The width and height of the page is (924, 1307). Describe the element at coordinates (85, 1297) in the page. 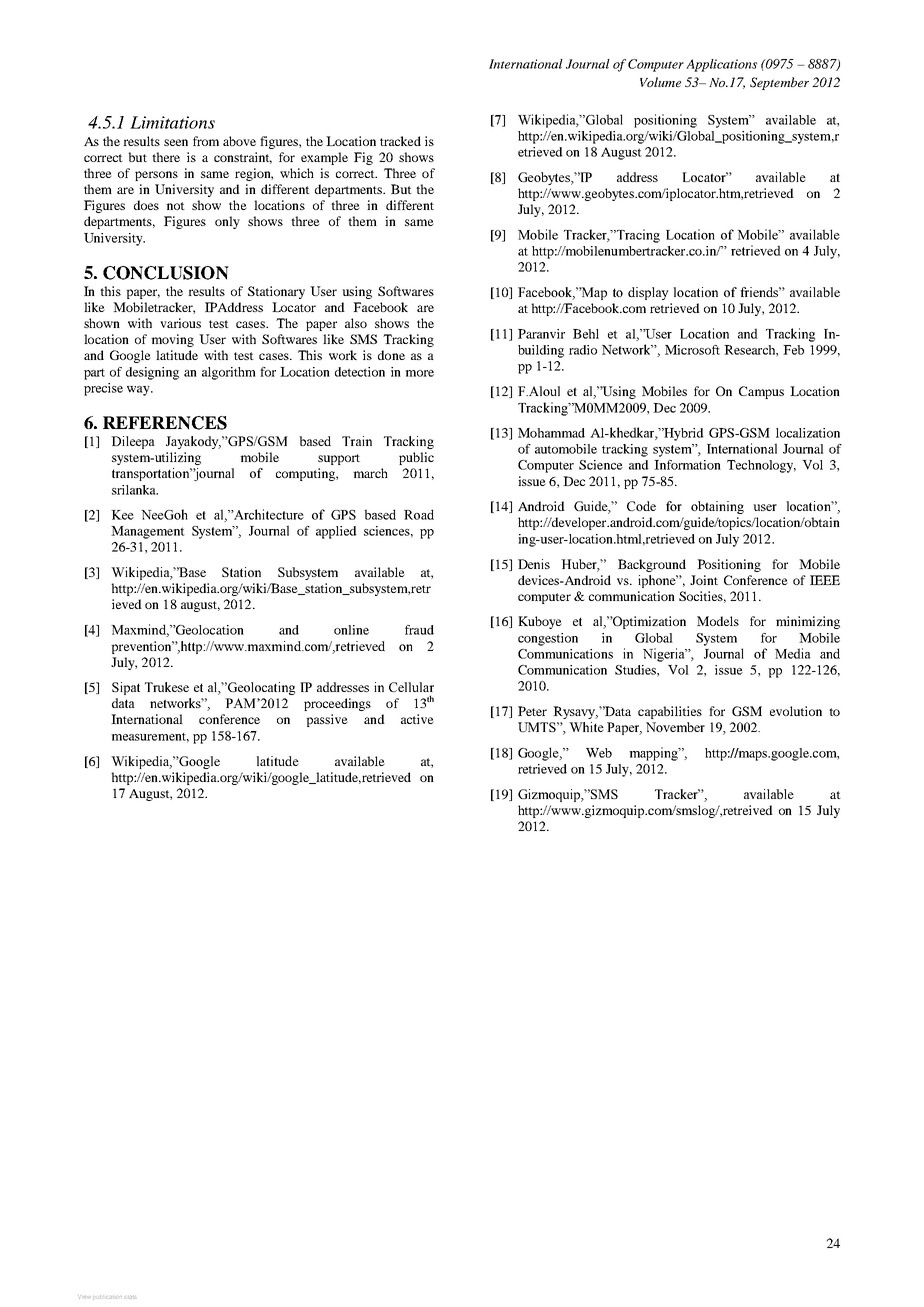

I see `View` at that location.
